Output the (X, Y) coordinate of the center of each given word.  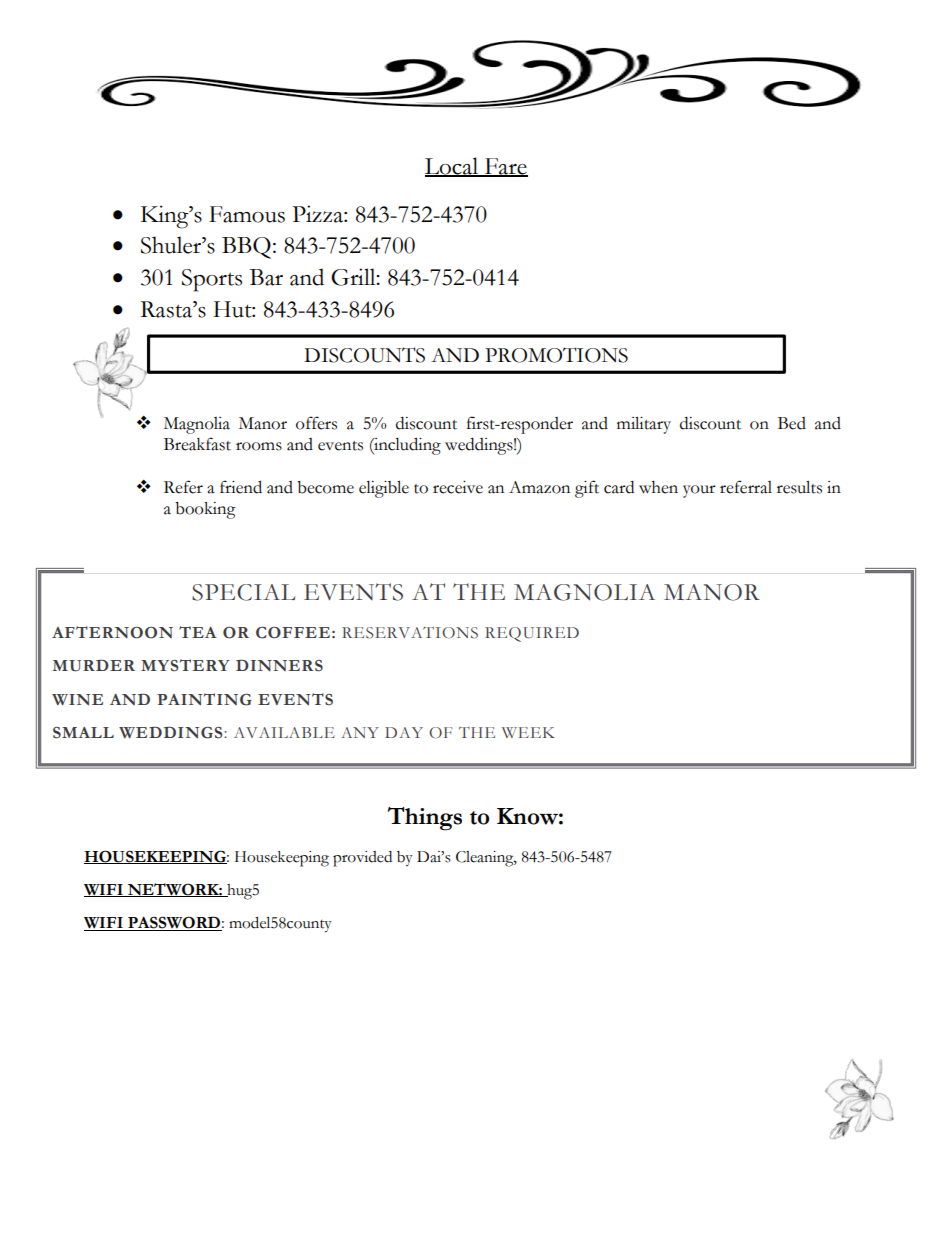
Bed (792, 423)
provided (362, 859)
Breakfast (197, 444)
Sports (212, 280)
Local (453, 167)
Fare (505, 167)
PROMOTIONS (556, 355)
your (699, 491)
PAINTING (204, 699)
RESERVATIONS (410, 633)
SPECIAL (243, 592)
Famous (247, 214)
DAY (404, 732)
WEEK (528, 732)
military (644, 425)
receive (458, 487)
